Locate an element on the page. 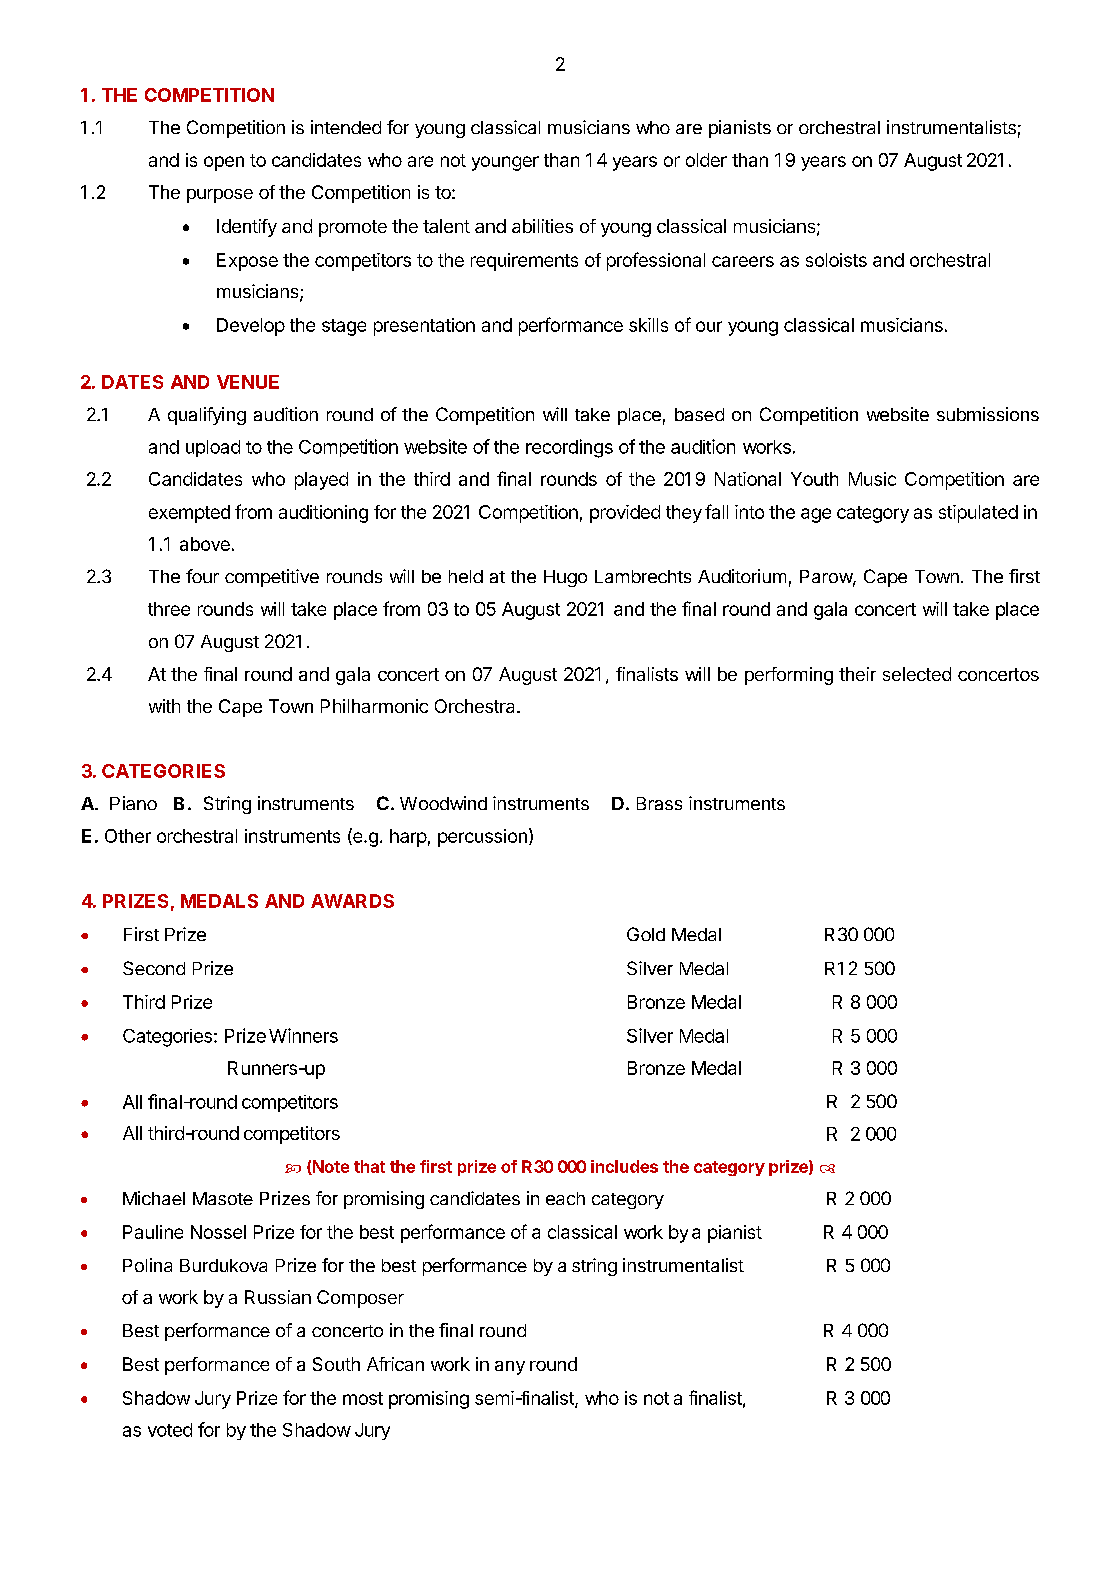  Second is located at coordinates (154, 968).
